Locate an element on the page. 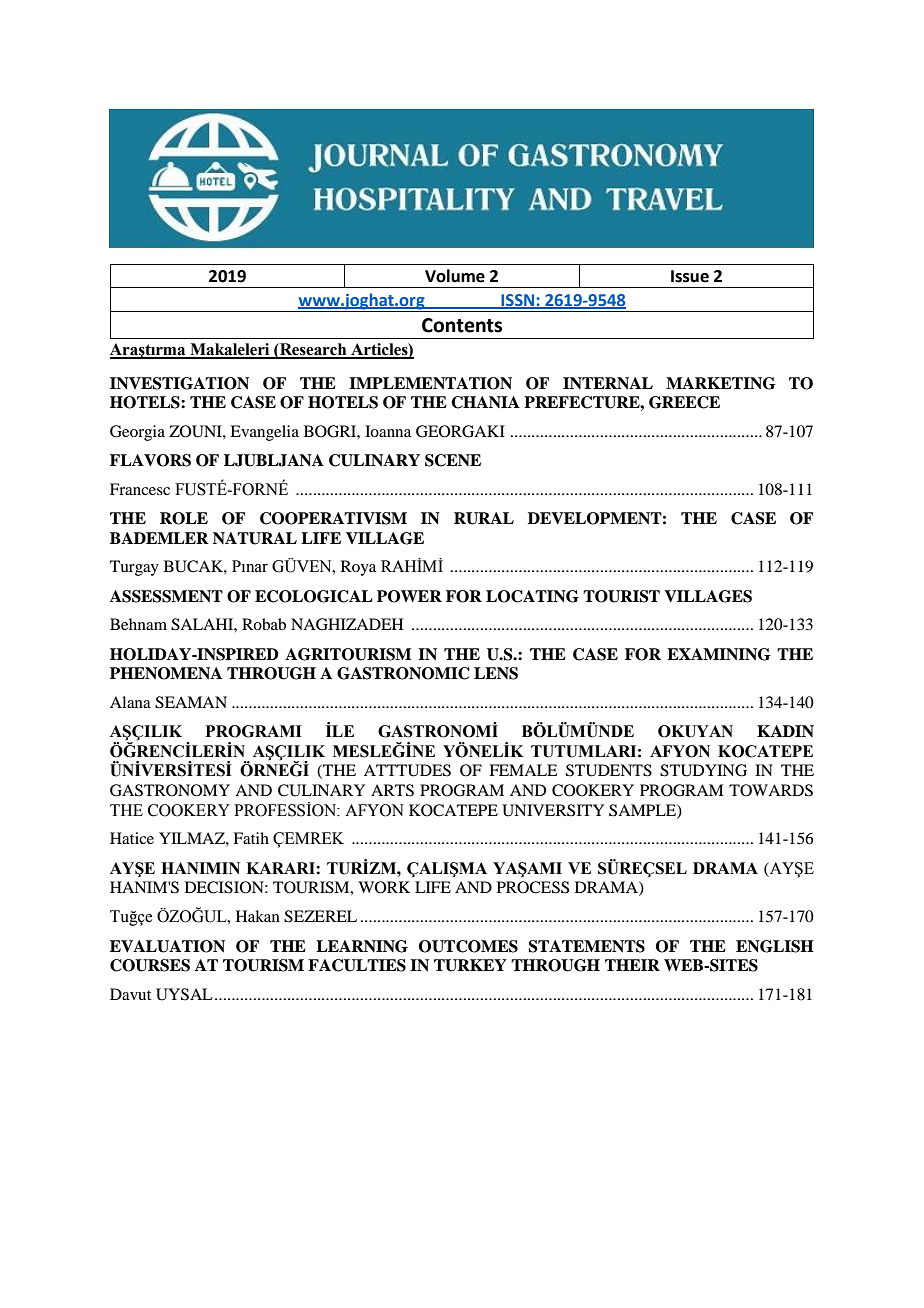 The height and width of the page is (1308, 924). POWER is located at coordinates (409, 596).
